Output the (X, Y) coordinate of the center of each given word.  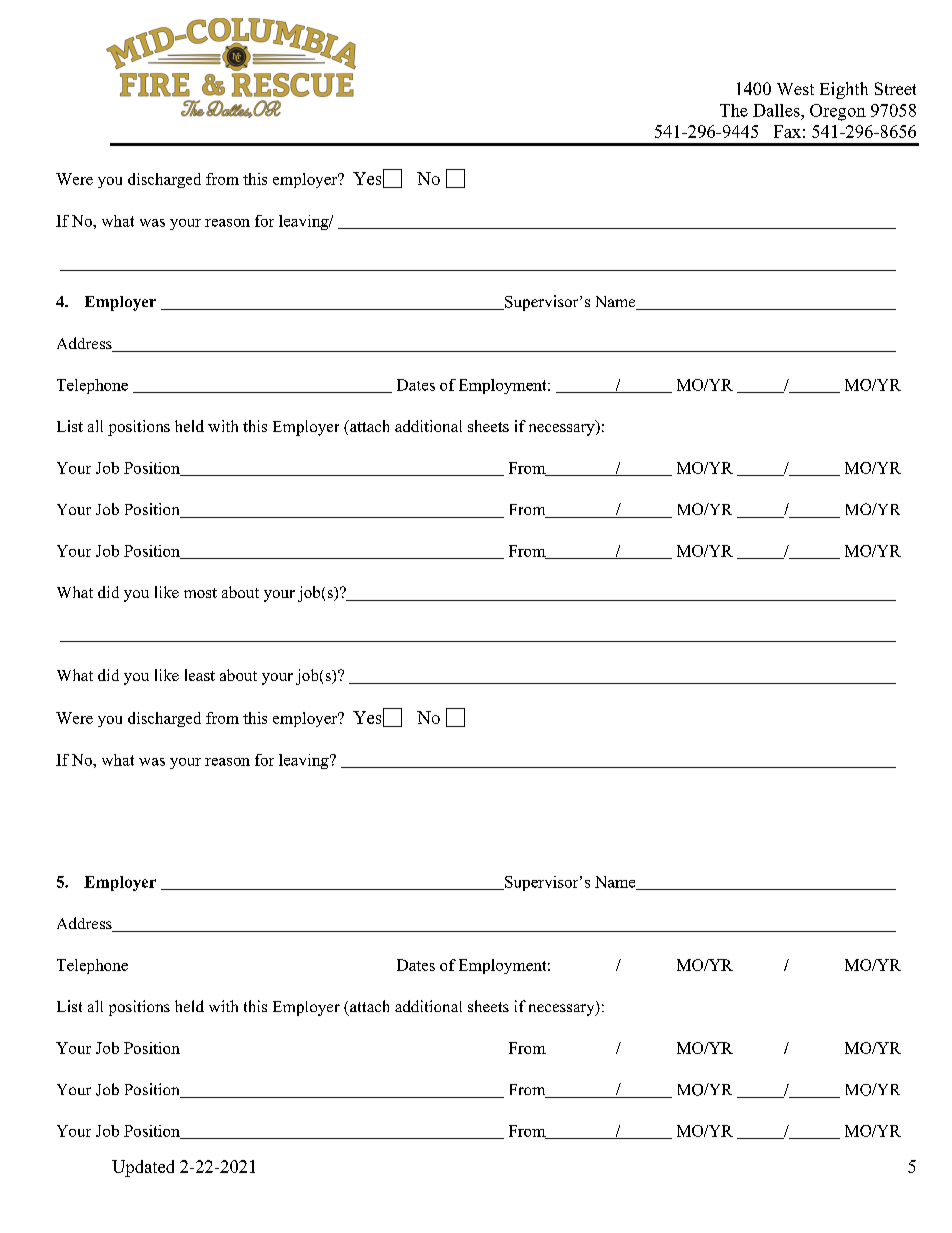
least (200, 675)
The (734, 110)
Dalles (777, 110)
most (200, 593)
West (795, 89)
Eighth (844, 90)
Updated (143, 1168)
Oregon (838, 112)
